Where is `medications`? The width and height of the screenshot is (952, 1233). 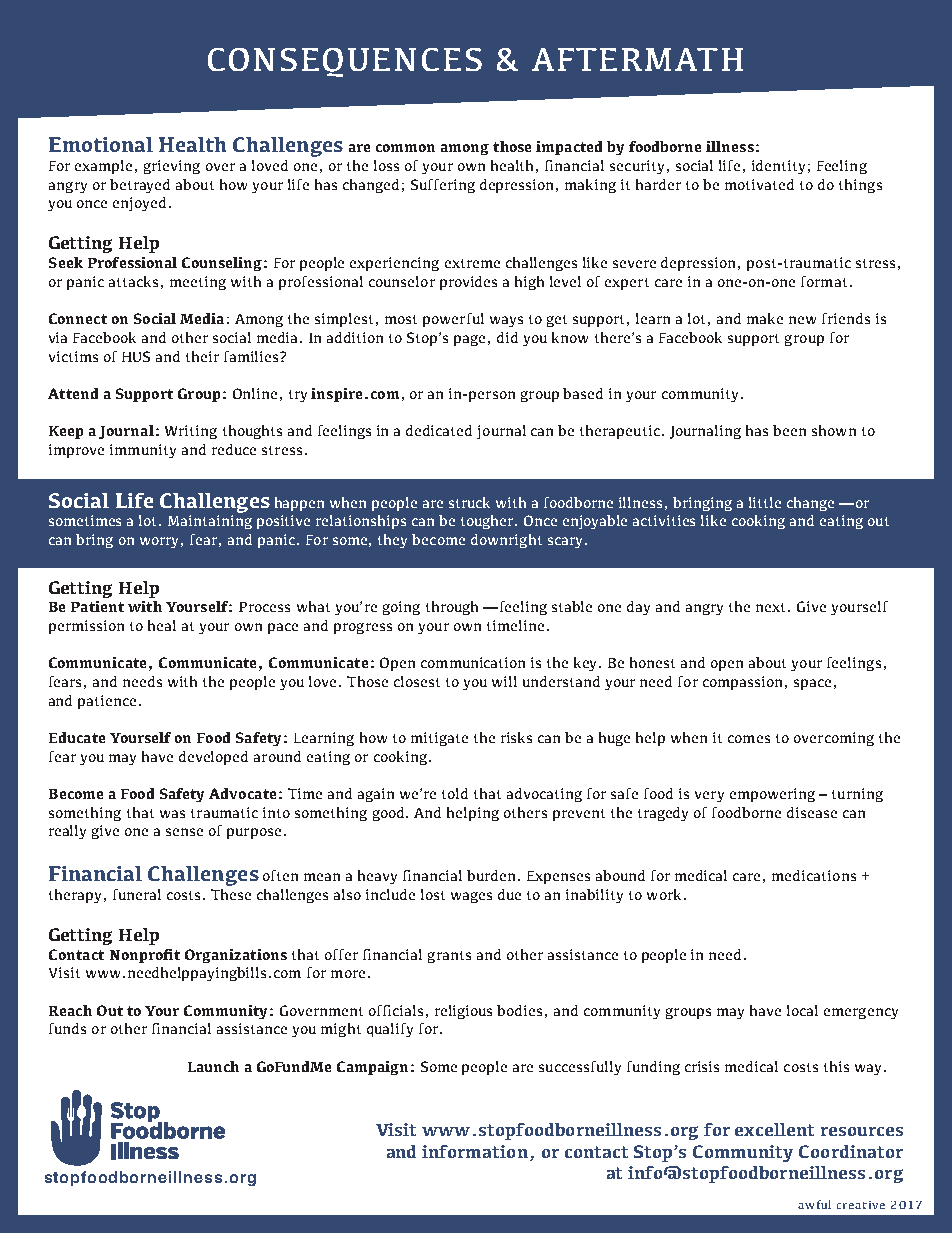 medications is located at coordinates (814, 875).
